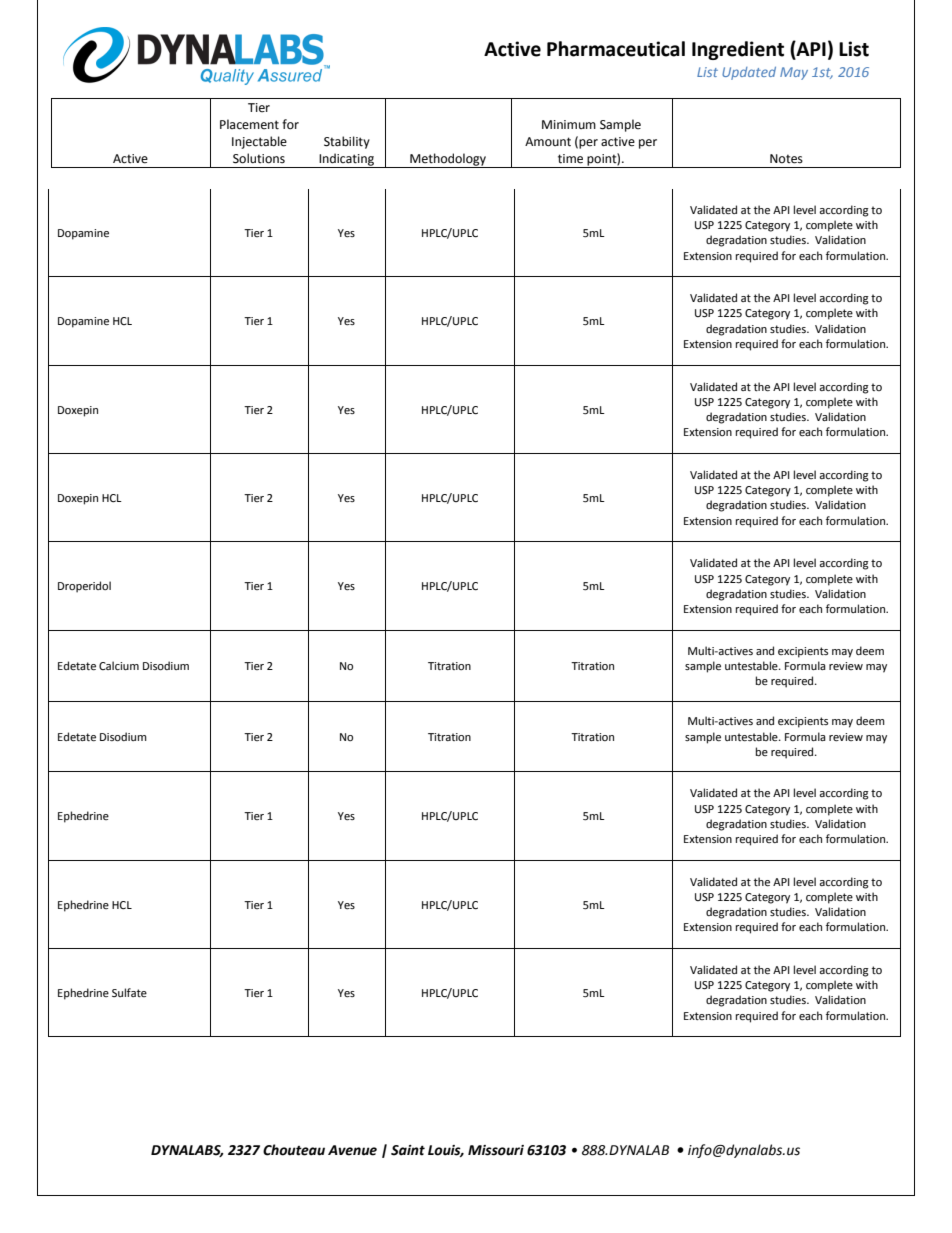  What do you see at coordinates (259, 158) in the screenshot?
I see `Solutions` at bounding box center [259, 158].
